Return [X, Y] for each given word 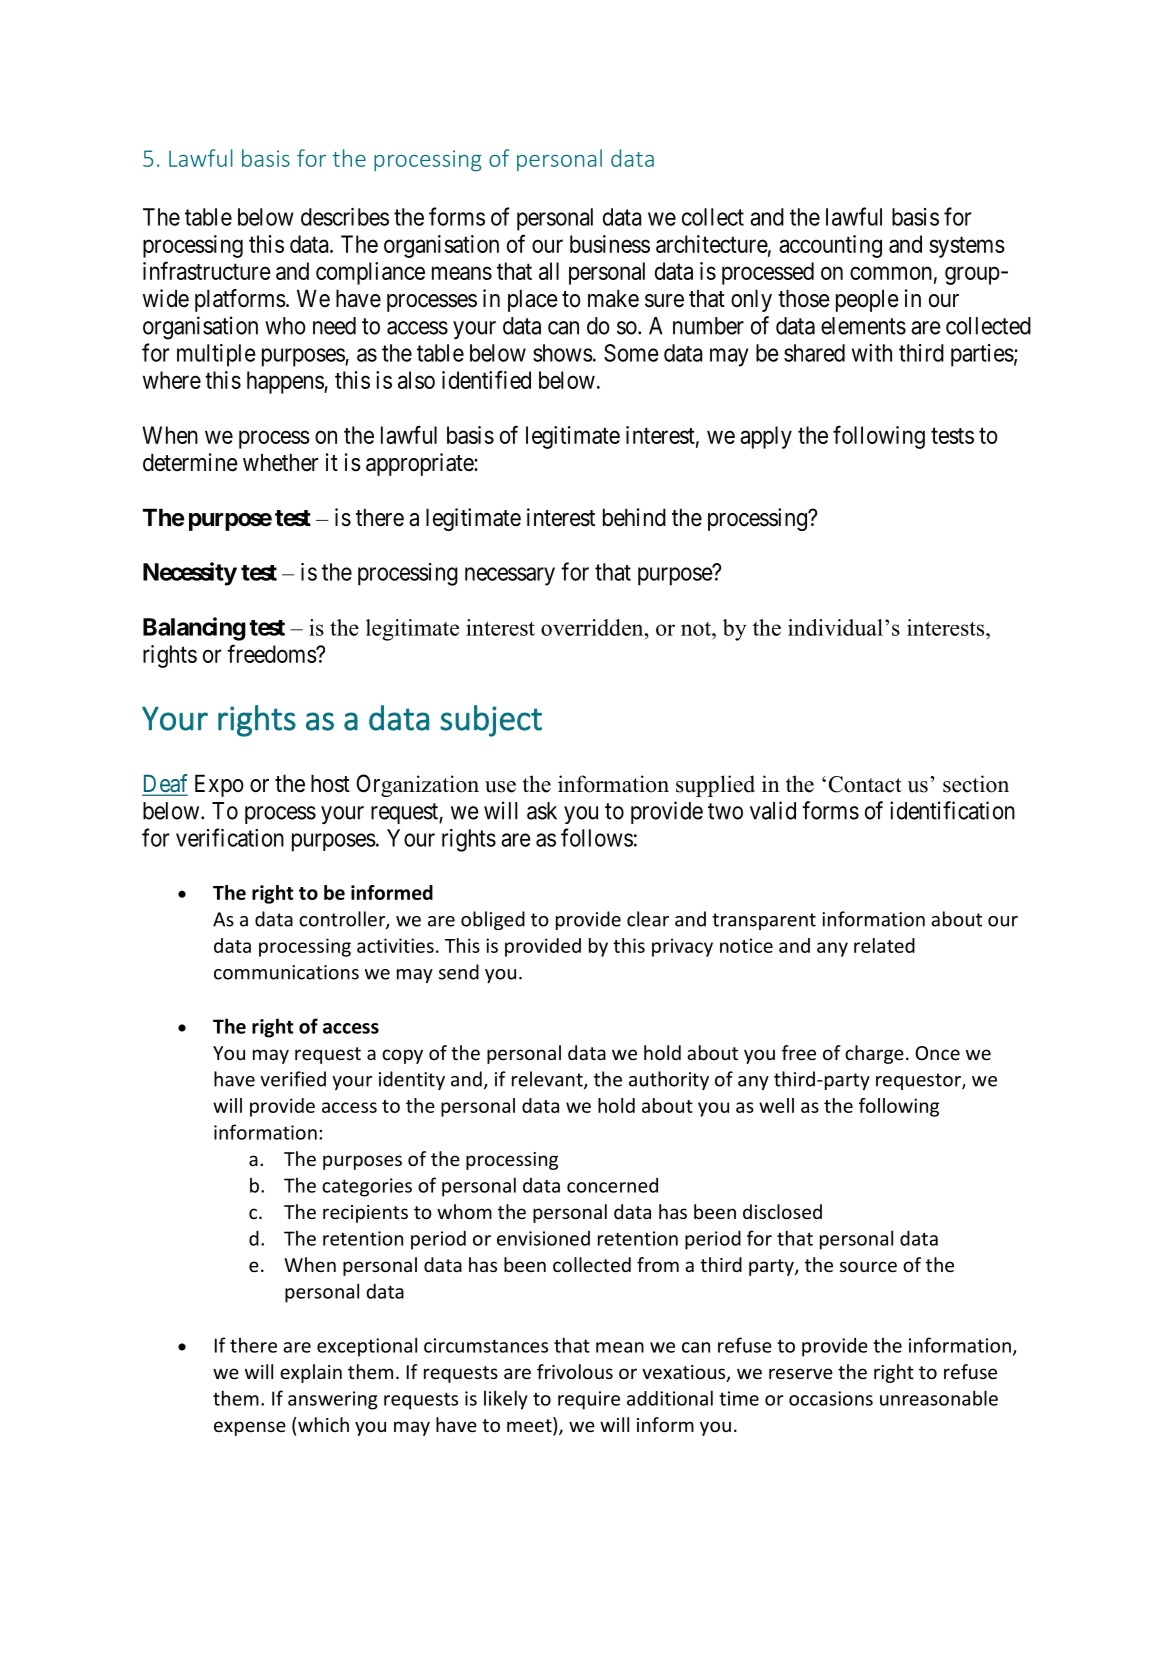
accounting [830, 246]
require [589, 1400]
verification [230, 837]
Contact [865, 784]
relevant [548, 1080]
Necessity [190, 574]
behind [634, 517]
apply [766, 437]
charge [874, 1054]
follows [597, 837]
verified [293, 1079]
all [549, 271]
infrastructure [207, 270]
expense [250, 1428]
